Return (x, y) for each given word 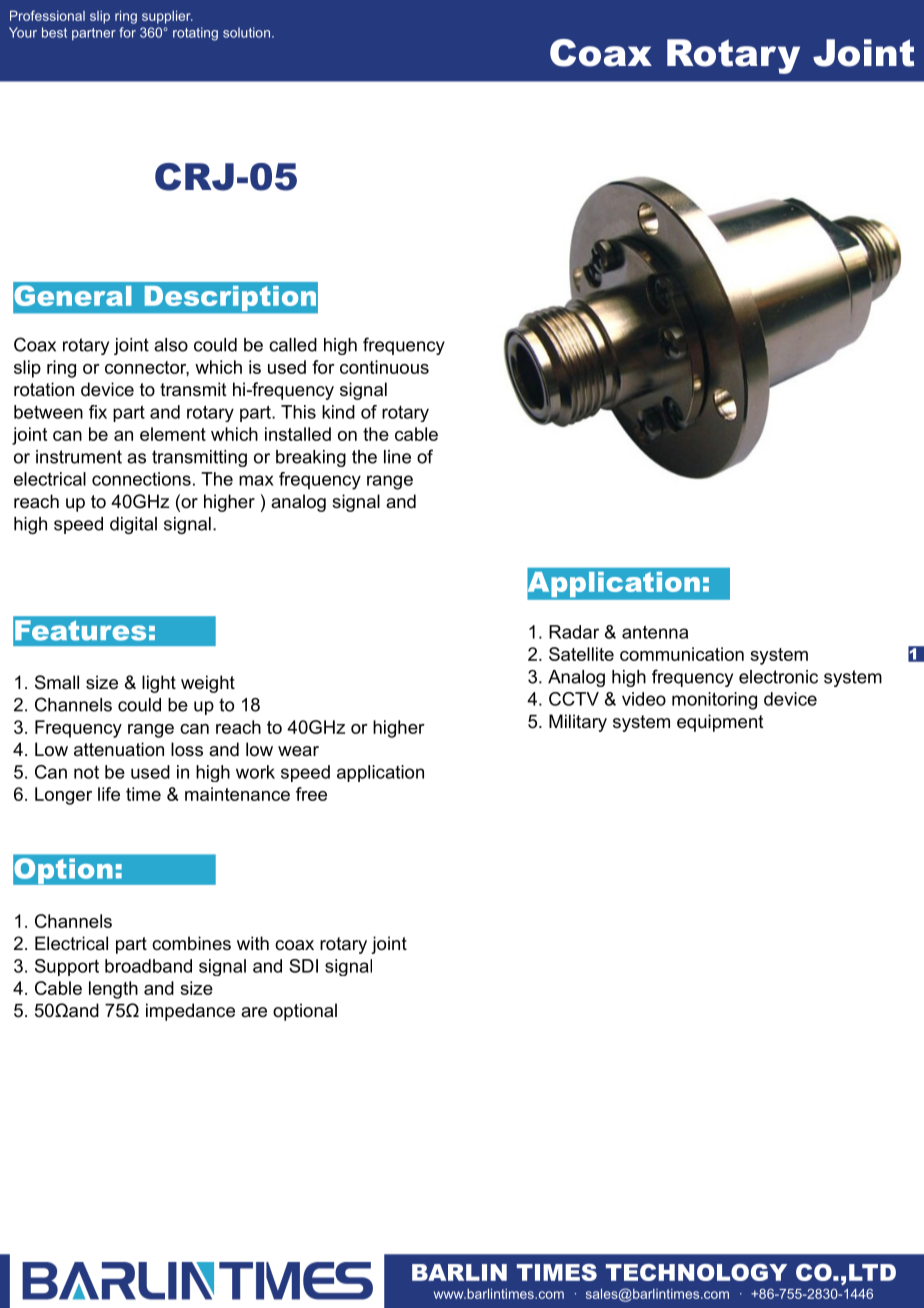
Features (80, 630)
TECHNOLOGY (696, 1272)
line (397, 457)
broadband (148, 966)
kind (338, 412)
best (54, 32)
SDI (303, 966)
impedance (190, 1012)
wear (298, 751)
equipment (720, 723)
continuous (384, 367)
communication (682, 654)
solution (246, 32)
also (171, 345)
